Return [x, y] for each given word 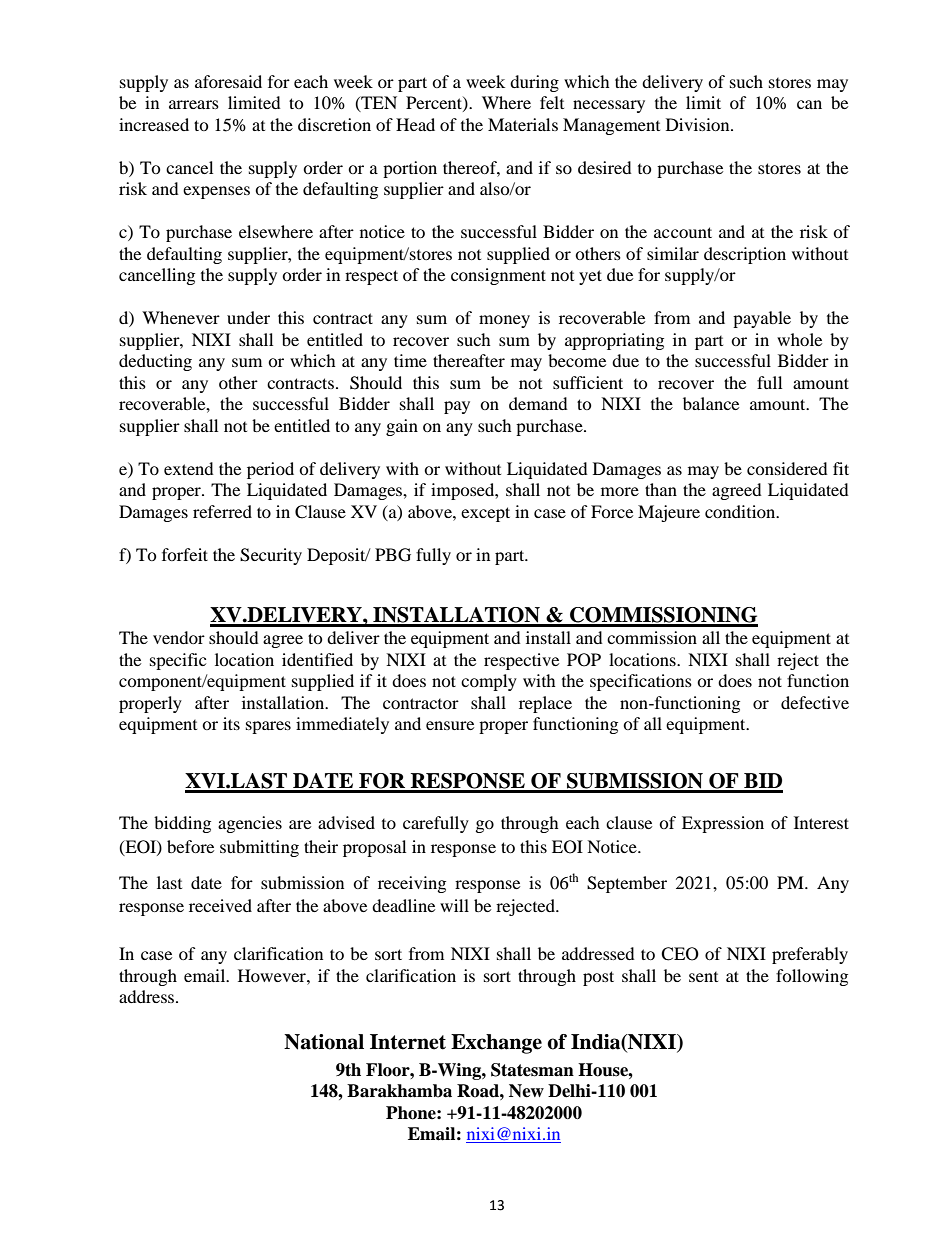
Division [699, 124]
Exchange [496, 1044]
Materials [523, 124]
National [324, 1042]
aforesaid [228, 81]
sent [703, 977]
